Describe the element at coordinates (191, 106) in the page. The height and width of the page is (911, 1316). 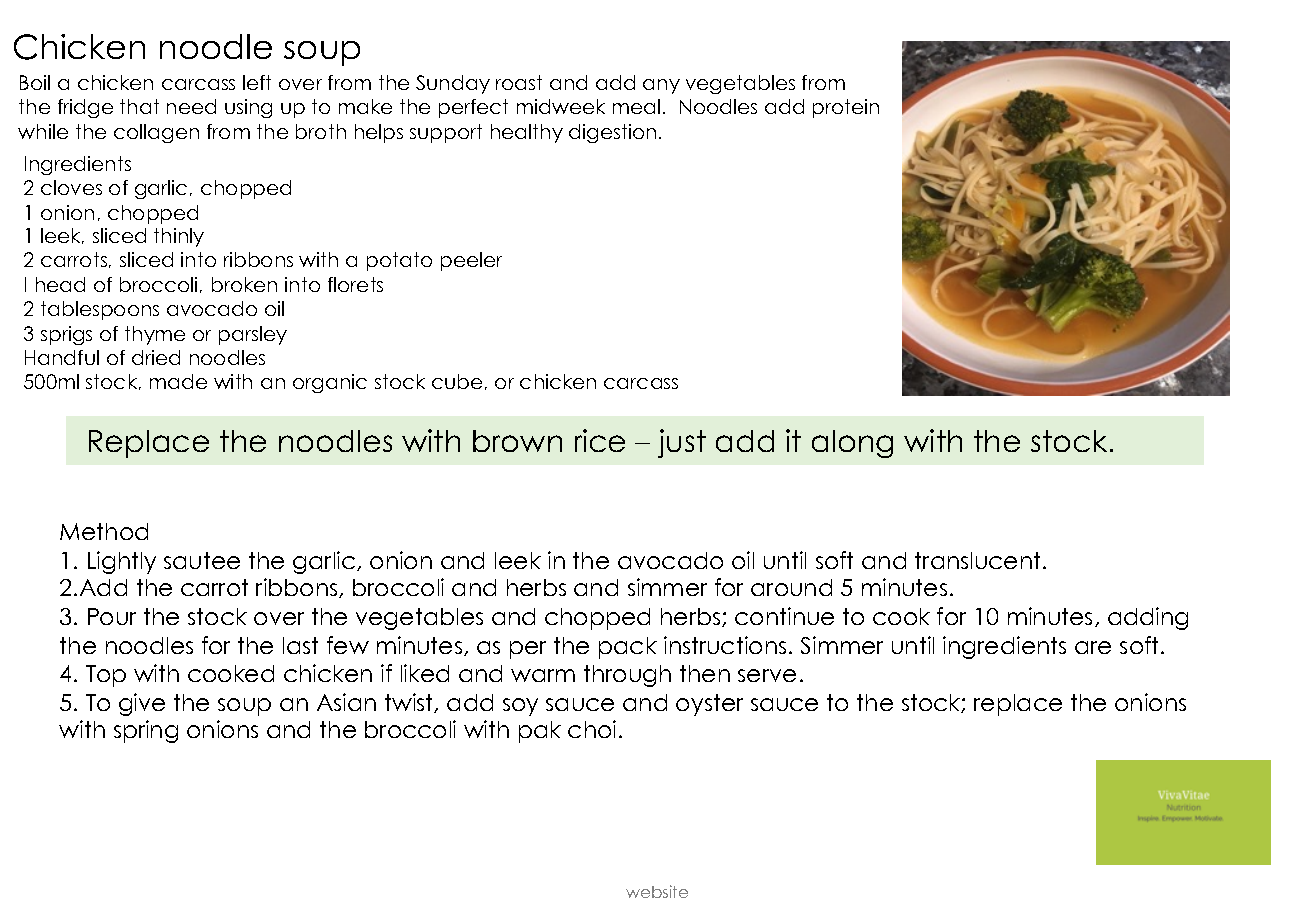
I see `need` at that location.
